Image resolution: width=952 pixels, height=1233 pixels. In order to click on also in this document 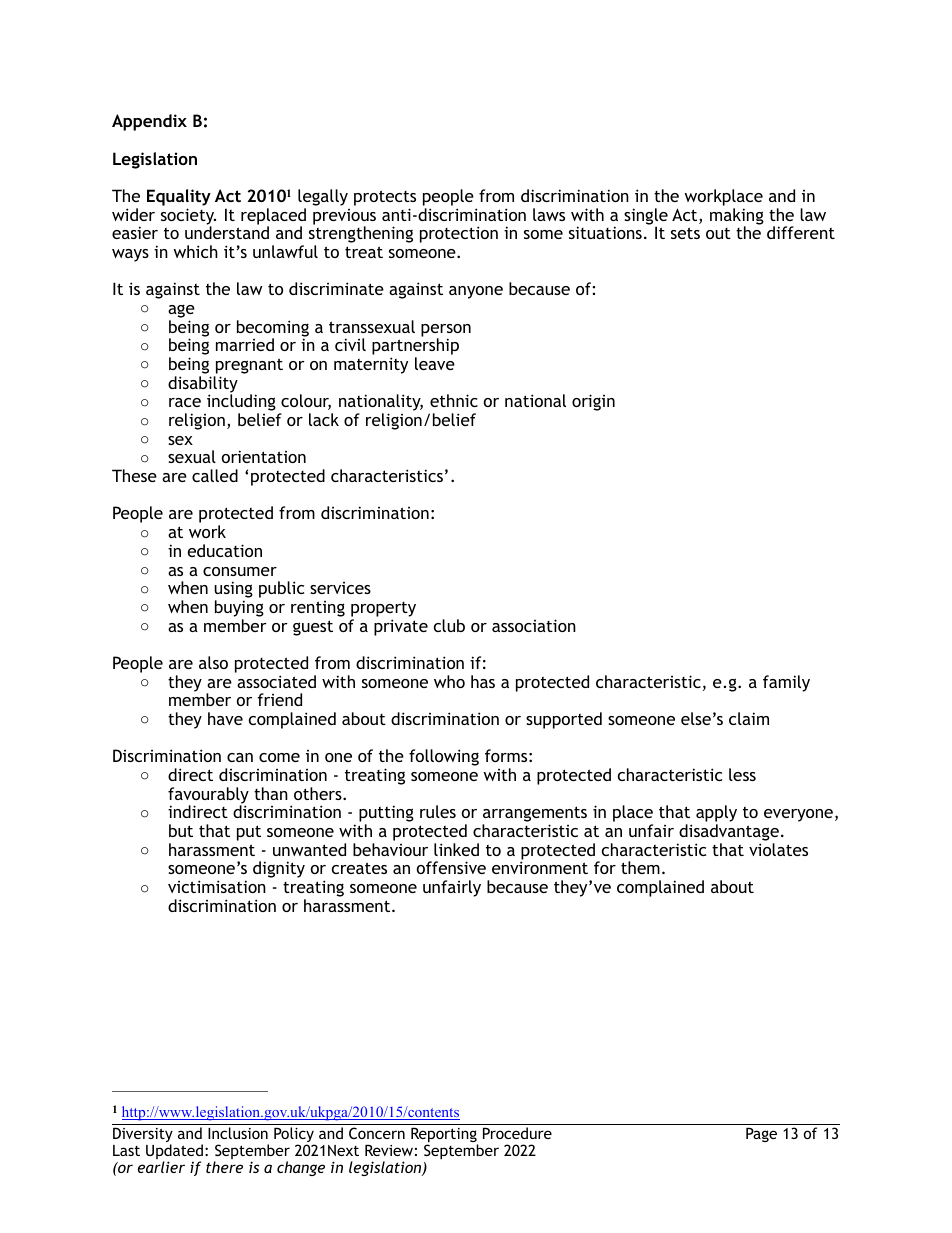, I will do `click(213, 662)`.
